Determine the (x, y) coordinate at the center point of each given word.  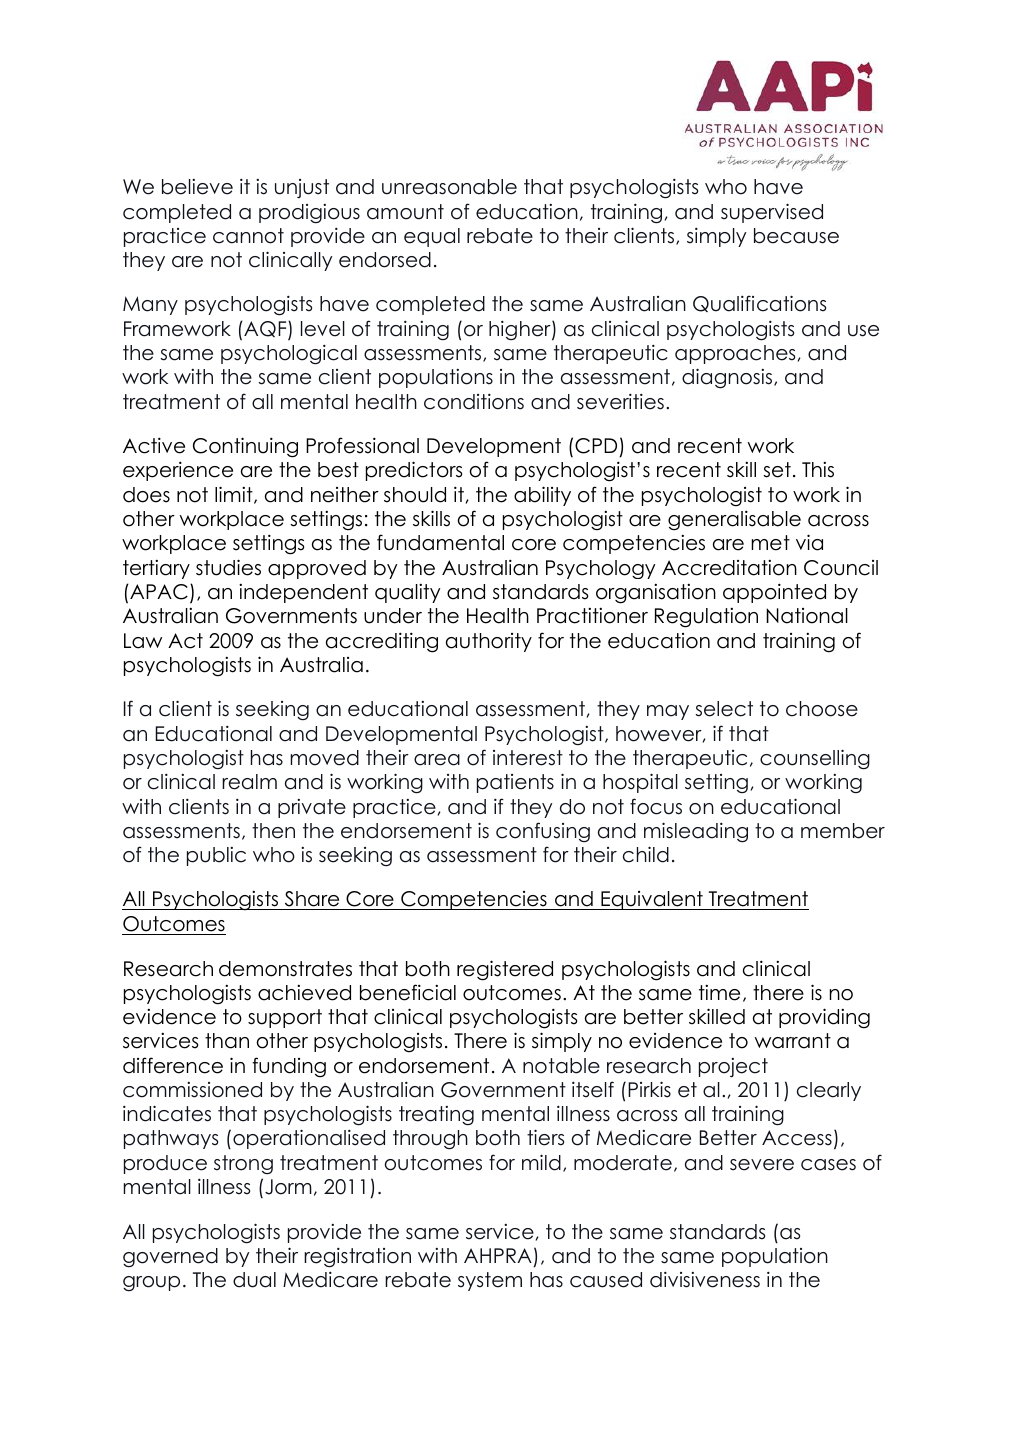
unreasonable (449, 187)
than (227, 1041)
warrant (793, 1041)
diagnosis (728, 378)
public (216, 856)
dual (254, 1280)
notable (561, 1066)
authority (489, 642)
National (807, 616)
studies (228, 567)
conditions (474, 401)
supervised (772, 213)
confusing (543, 832)
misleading (696, 832)
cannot (248, 236)
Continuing (245, 447)
